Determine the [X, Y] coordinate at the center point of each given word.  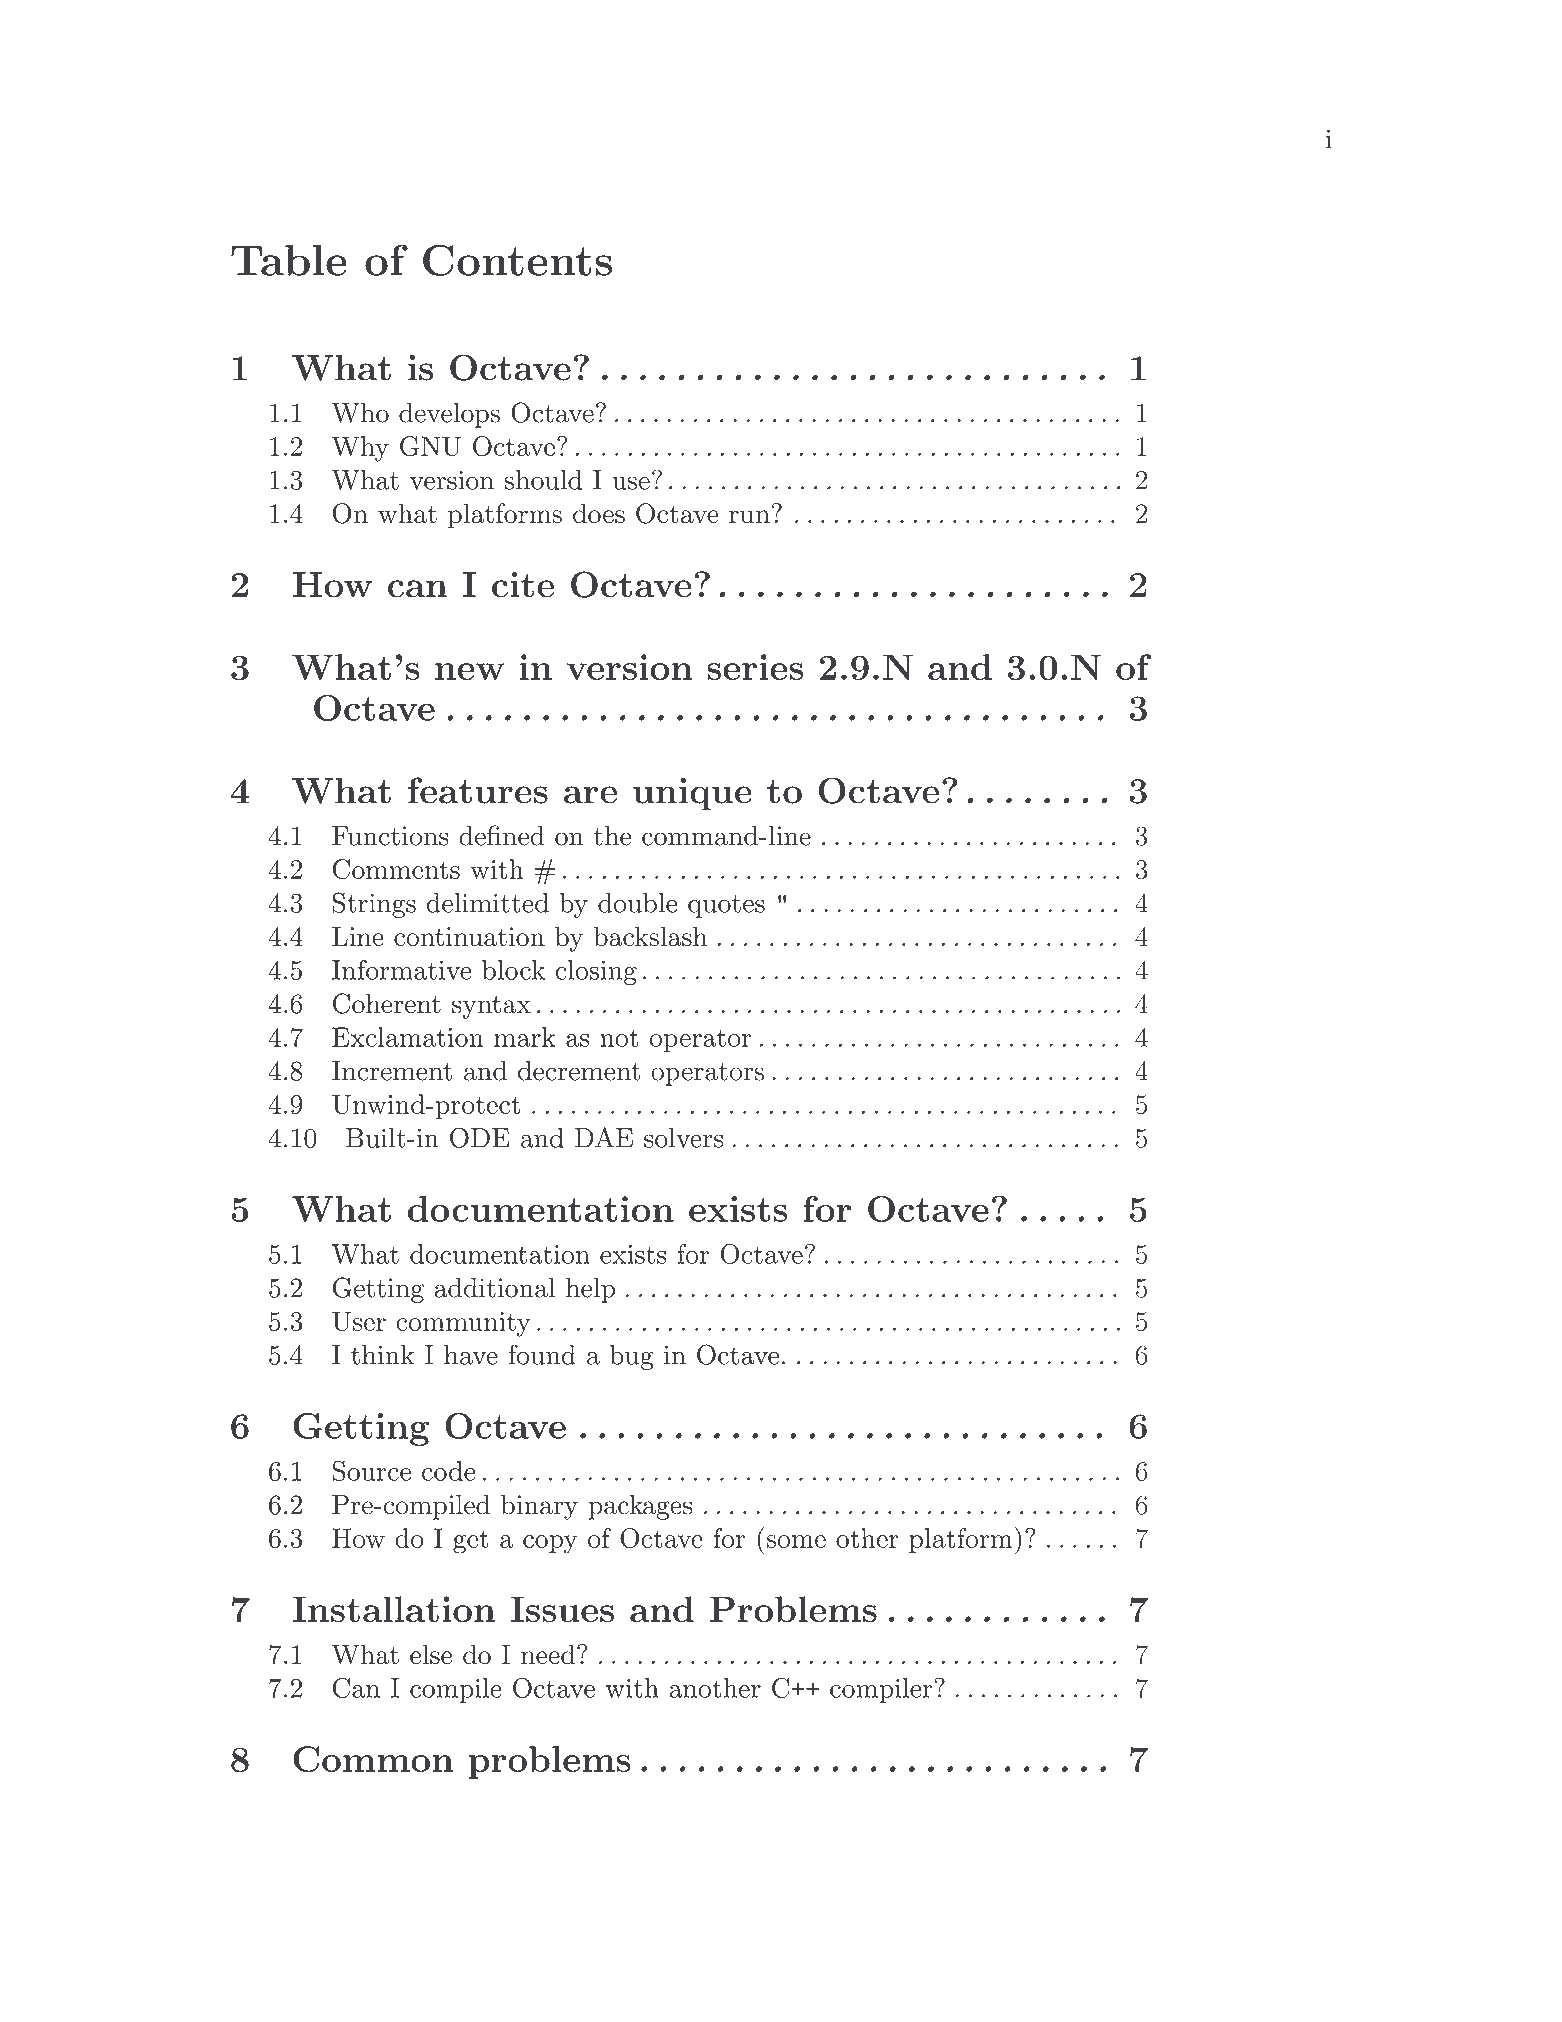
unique [692, 794]
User [359, 1321]
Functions [390, 836]
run [749, 517]
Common [373, 1759]
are [590, 795]
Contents [517, 260]
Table [289, 260]
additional [494, 1288]
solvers [683, 1138]
